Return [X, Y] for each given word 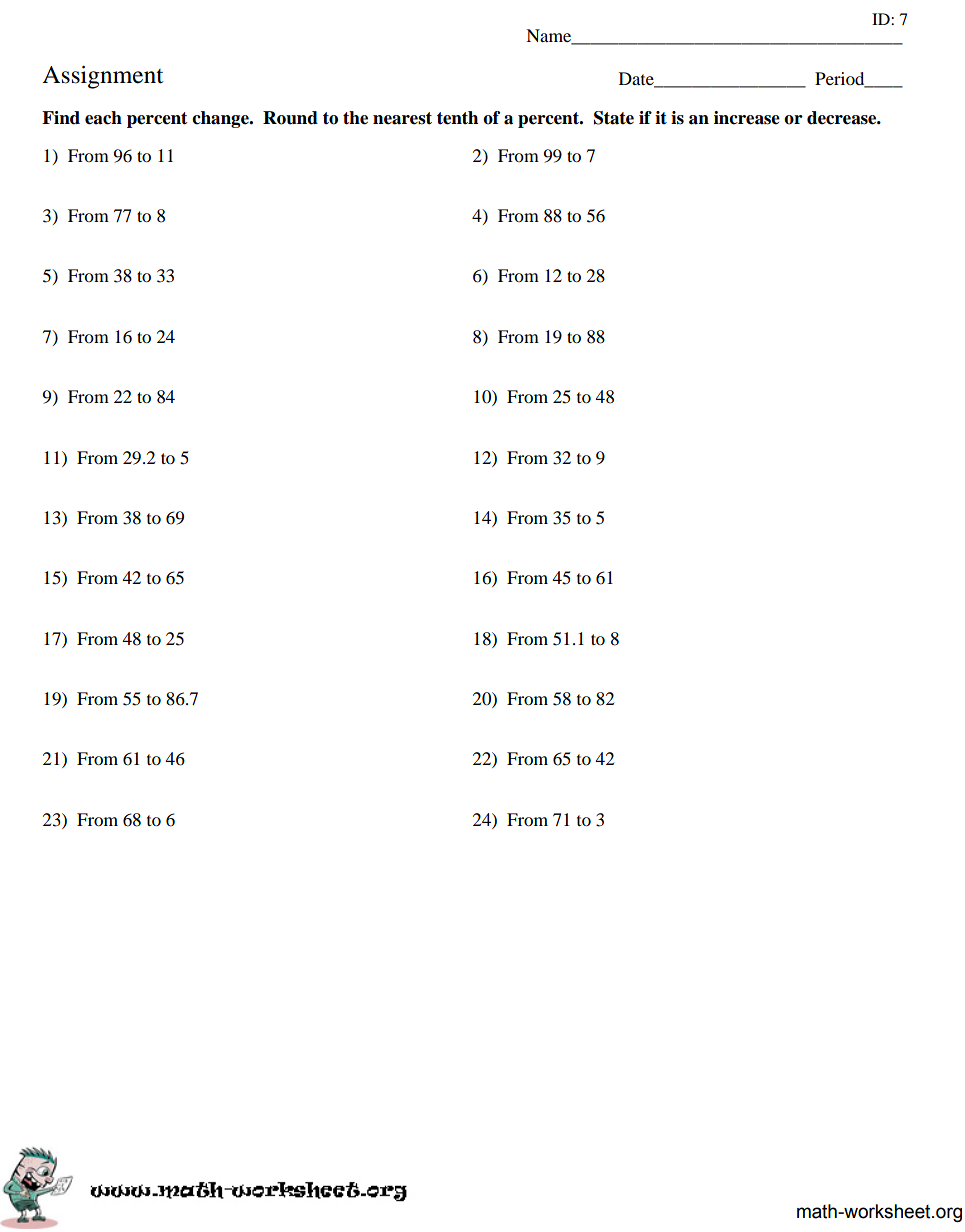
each [103, 118]
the [355, 118]
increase [747, 118]
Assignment [103, 77]
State [614, 118]
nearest [402, 118]
